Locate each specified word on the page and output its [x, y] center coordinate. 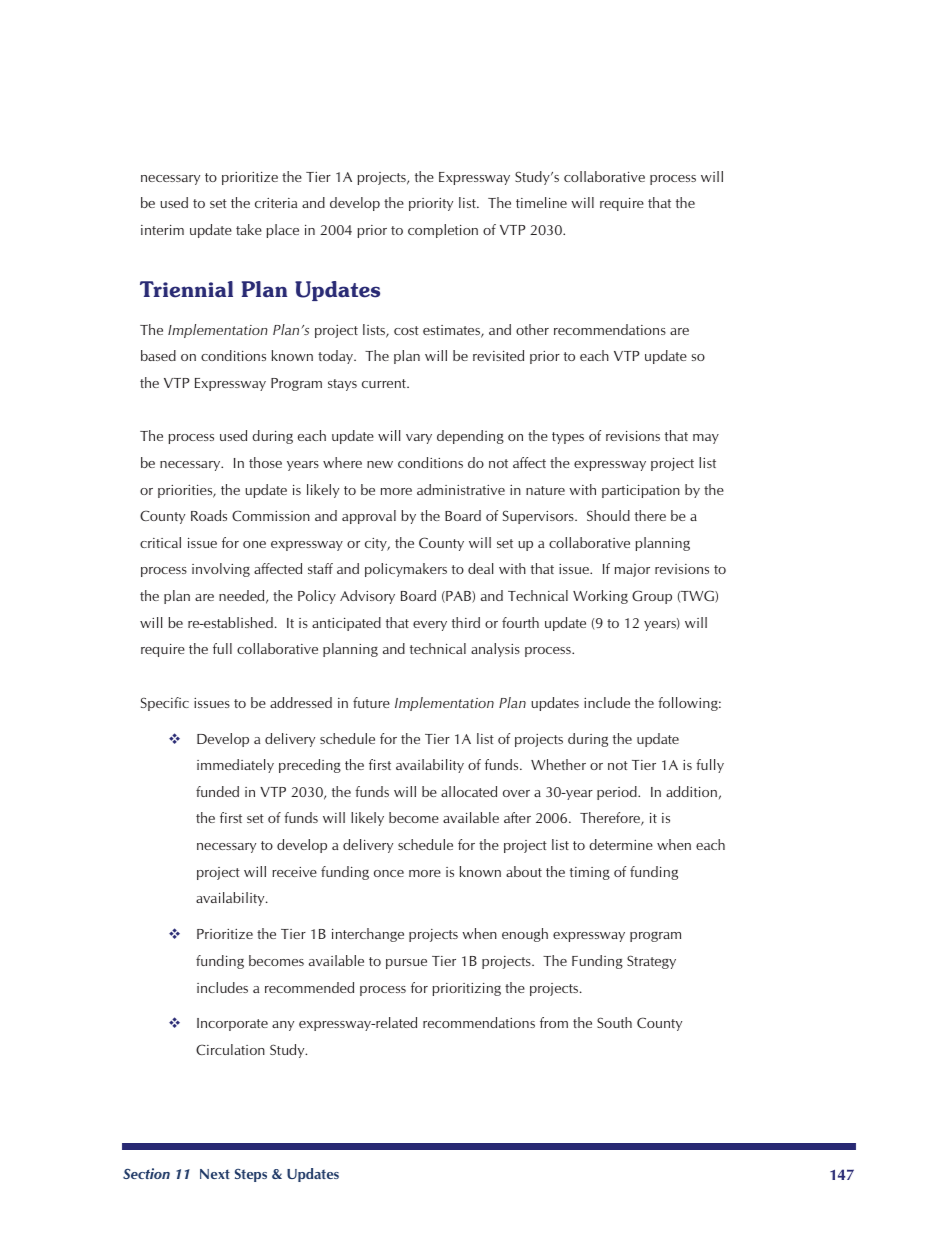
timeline [541, 202]
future [371, 702]
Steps [251, 1175]
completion [443, 231]
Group [652, 597]
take [249, 229]
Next [215, 1174]
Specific [165, 704]
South [614, 1022]
